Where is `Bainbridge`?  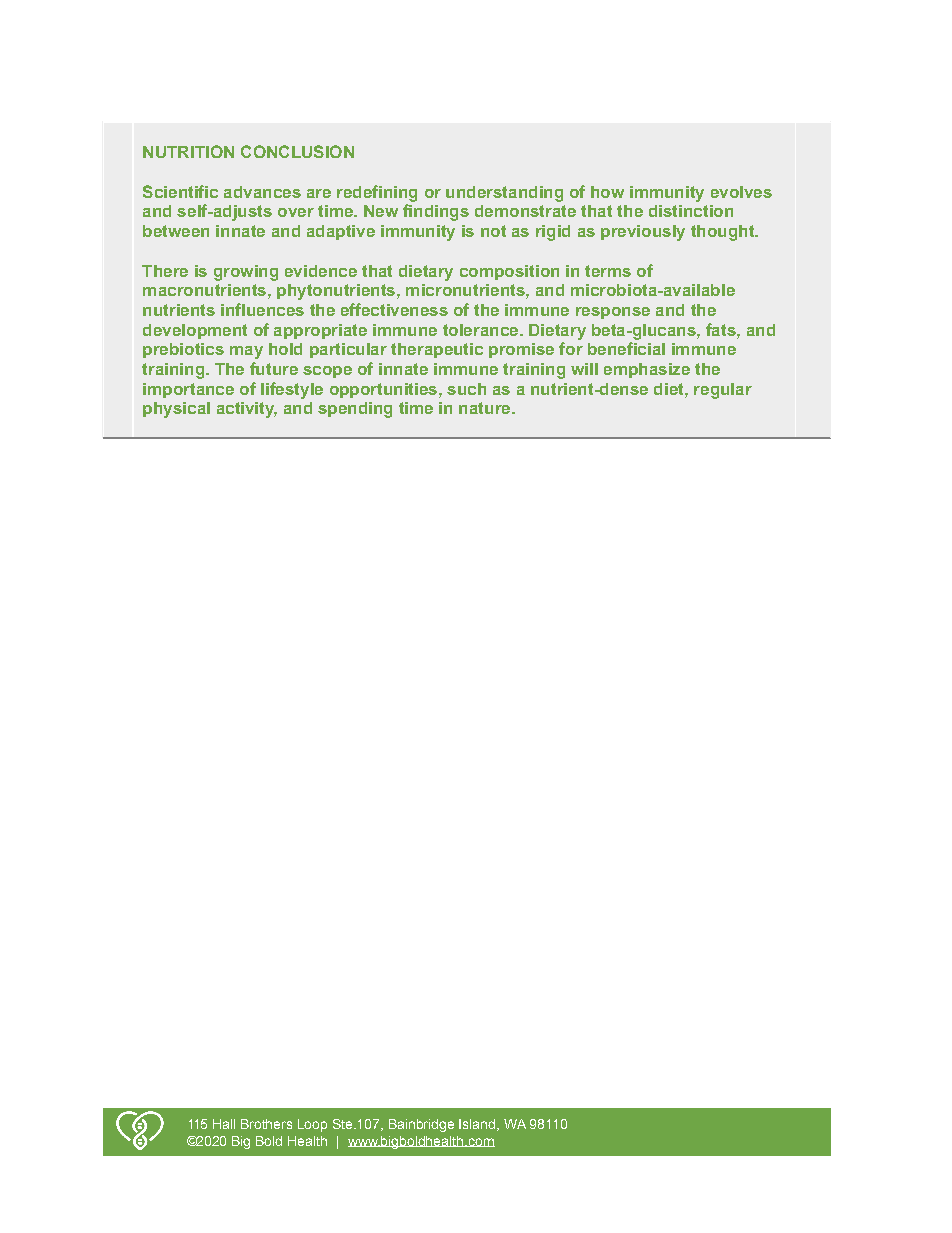
Bainbridge is located at coordinates (421, 1125).
